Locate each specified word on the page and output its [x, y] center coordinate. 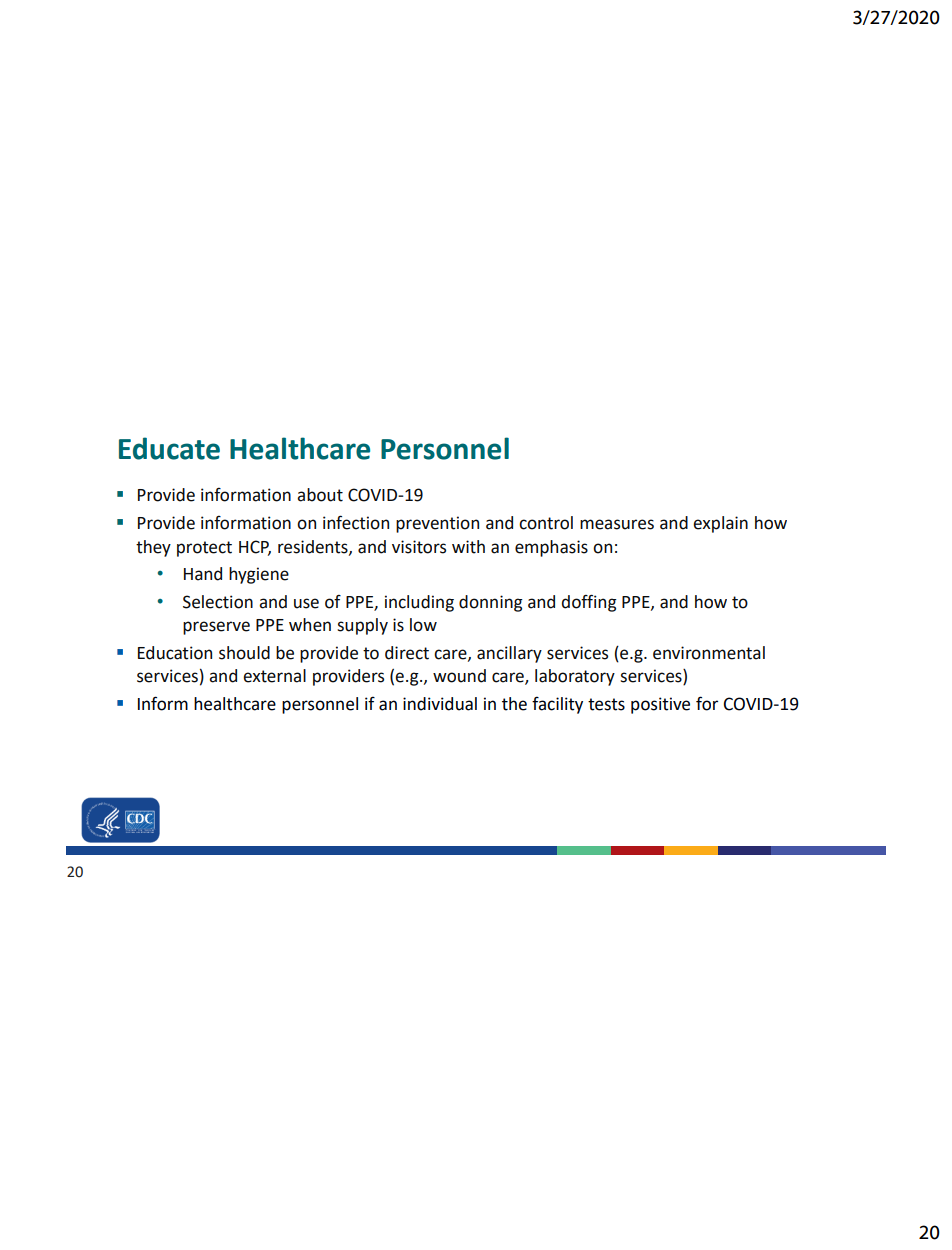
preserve [216, 628]
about [320, 495]
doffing [589, 603]
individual [440, 704]
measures [617, 524]
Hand [203, 574]
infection [356, 522]
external [274, 676]
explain [720, 524]
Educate [169, 448]
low [423, 625]
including [419, 603]
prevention [437, 524]
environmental [709, 653]
